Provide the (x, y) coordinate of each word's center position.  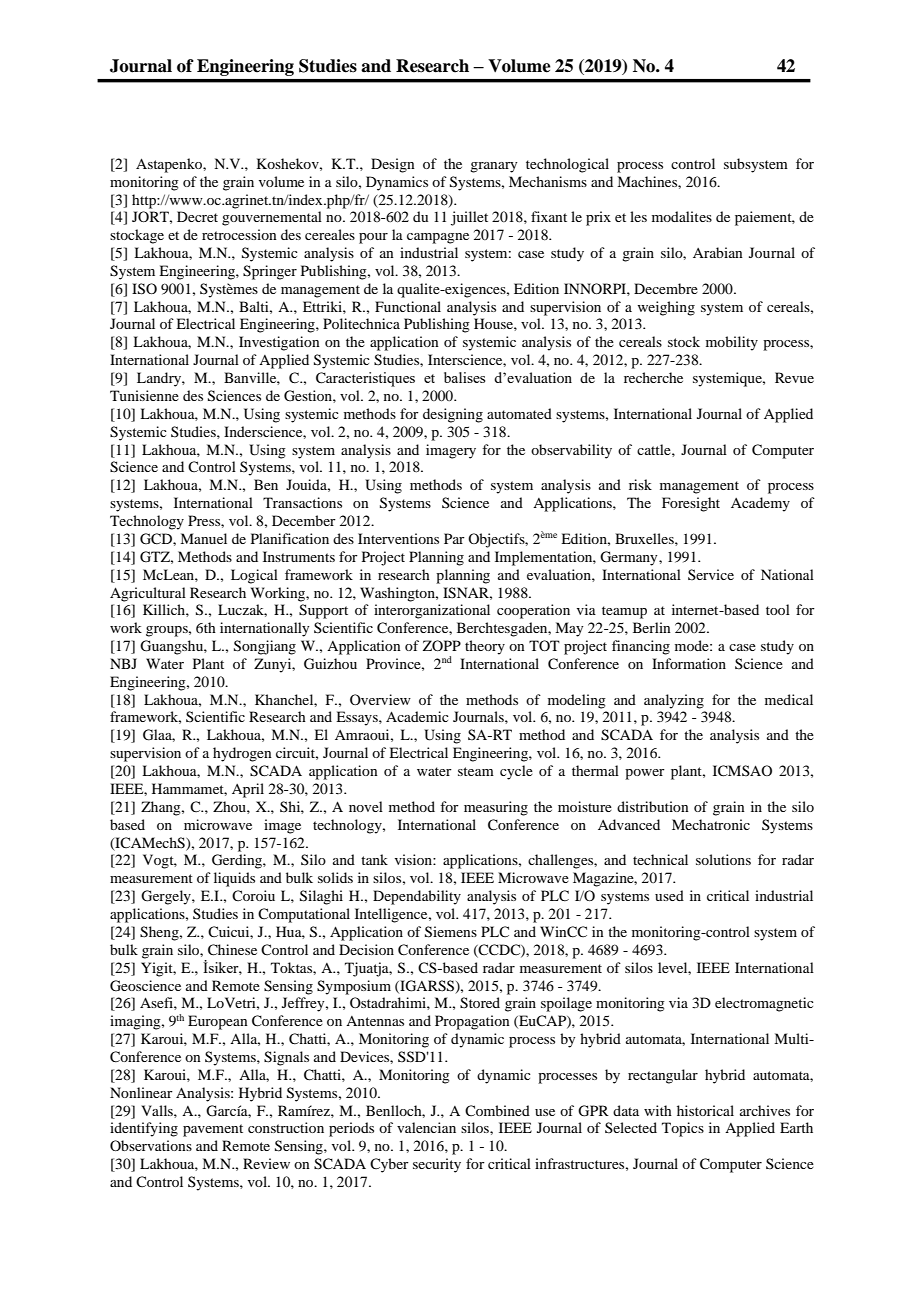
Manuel (203, 538)
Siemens (451, 932)
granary (493, 167)
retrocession (239, 234)
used (669, 895)
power (645, 774)
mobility (732, 343)
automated (519, 413)
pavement (213, 1130)
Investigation (279, 343)
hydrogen (242, 754)
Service (711, 574)
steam (476, 771)
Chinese (232, 950)
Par (454, 538)
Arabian (718, 252)
